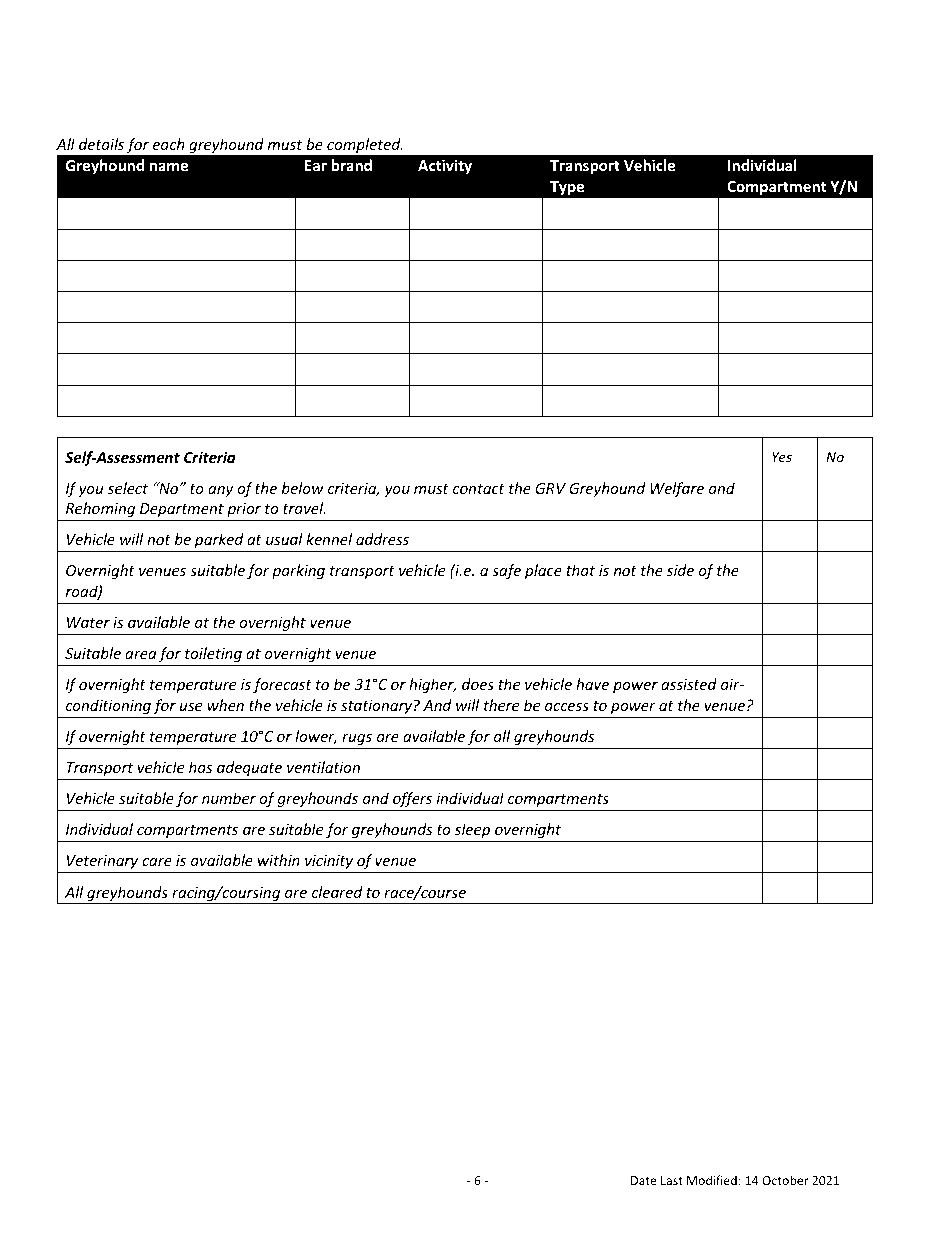 This screenshot has width=952, height=1233. What do you see at coordinates (782, 457) in the screenshot?
I see `Yes` at bounding box center [782, 457].
